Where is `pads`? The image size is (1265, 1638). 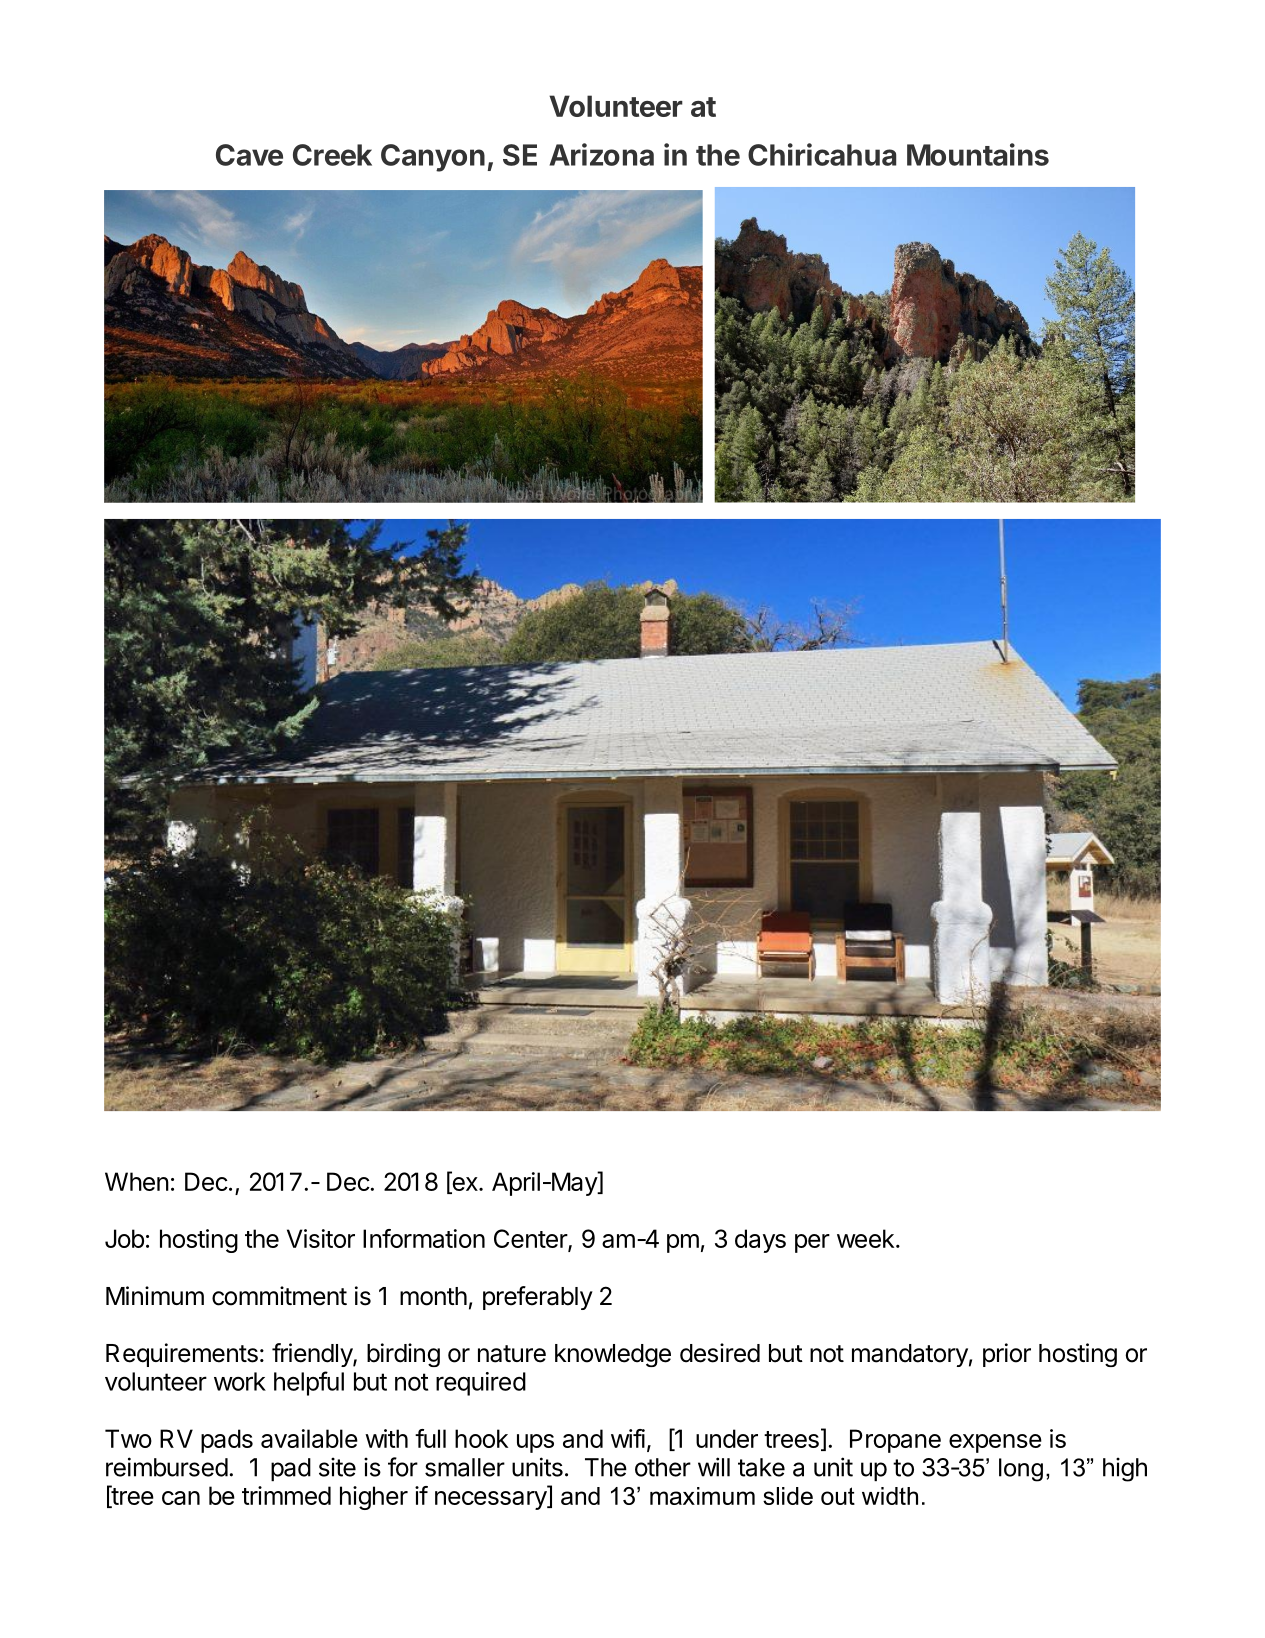
pads is located at coordinates (227, 1441).
